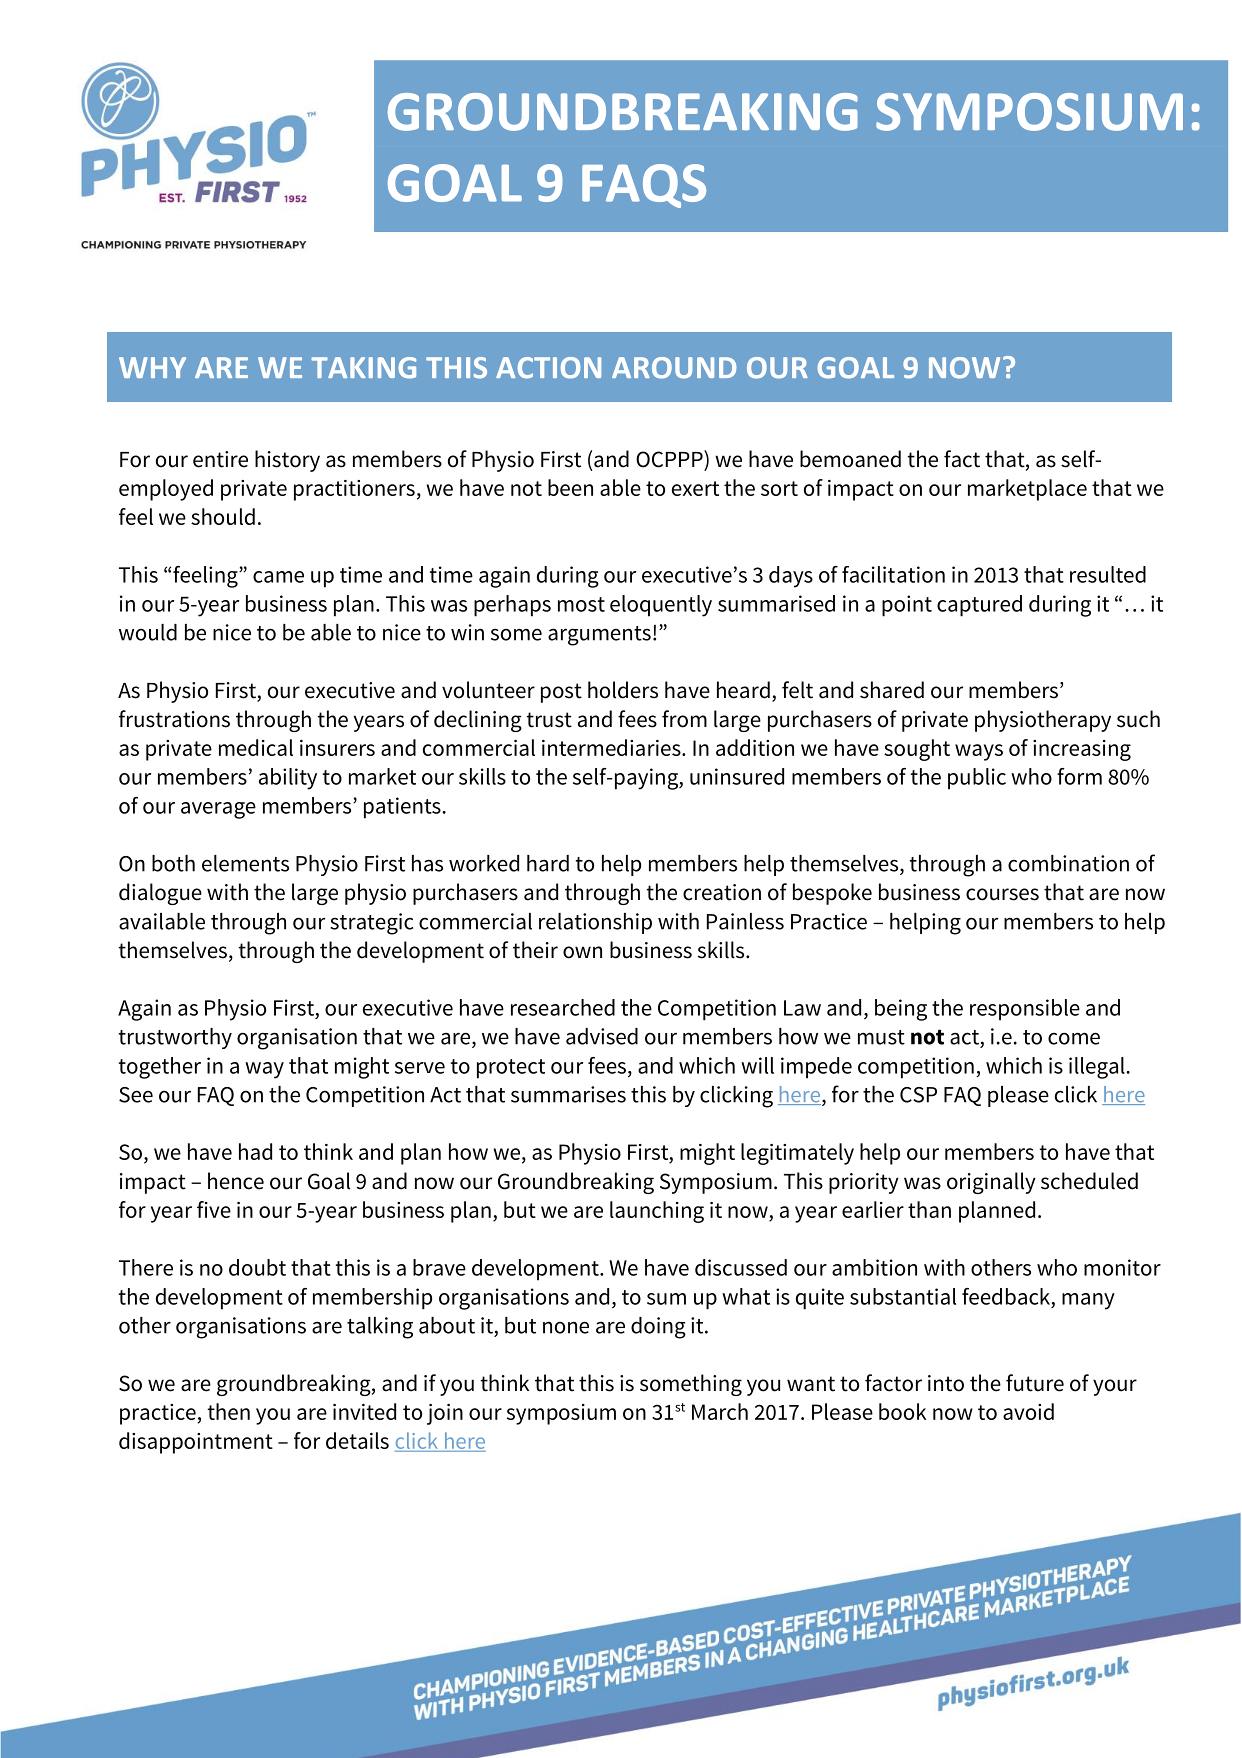 The height and width of the document is (1758, 1242). I want to click on should, so click(223, 516).
